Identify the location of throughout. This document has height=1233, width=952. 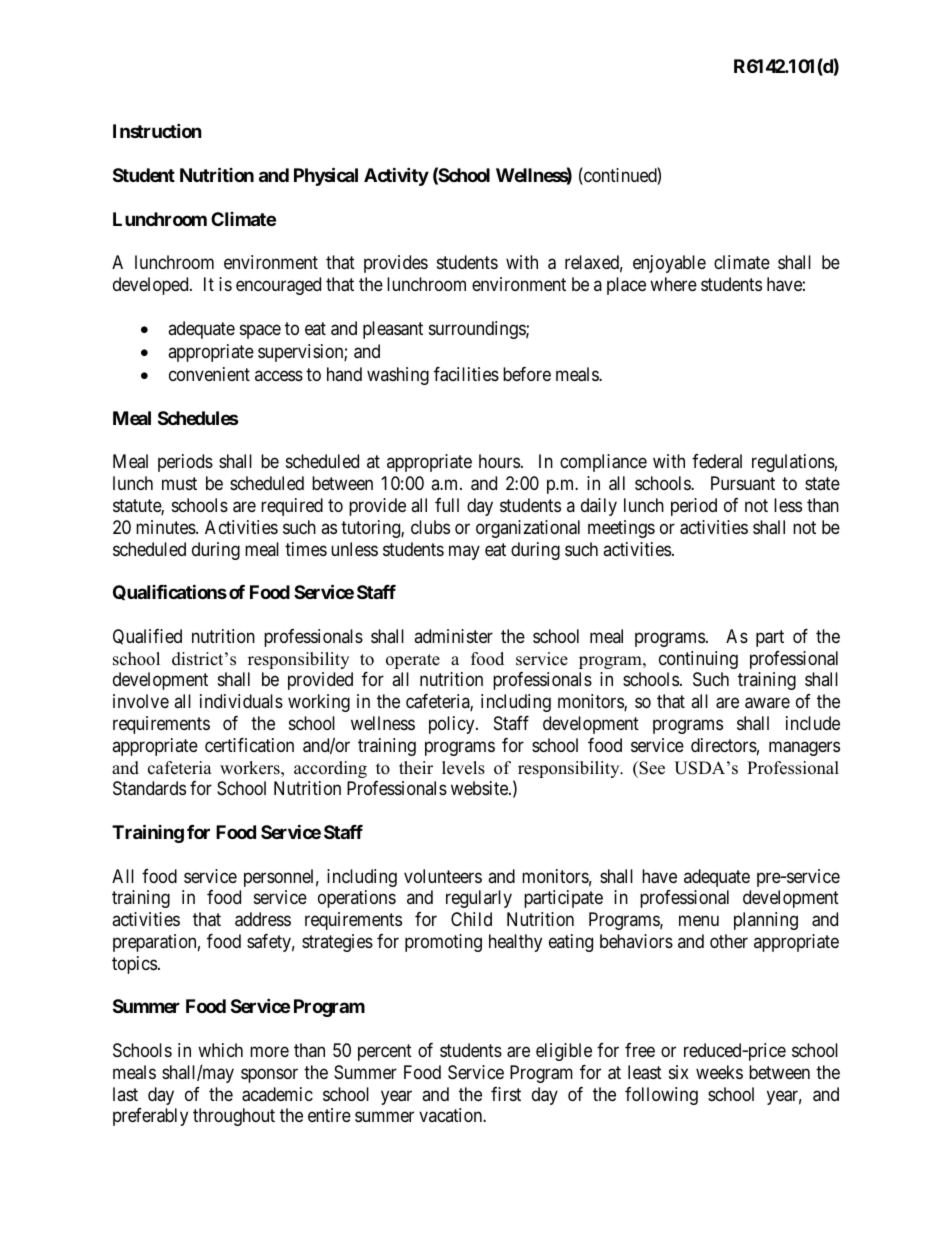
(234, 1117).
